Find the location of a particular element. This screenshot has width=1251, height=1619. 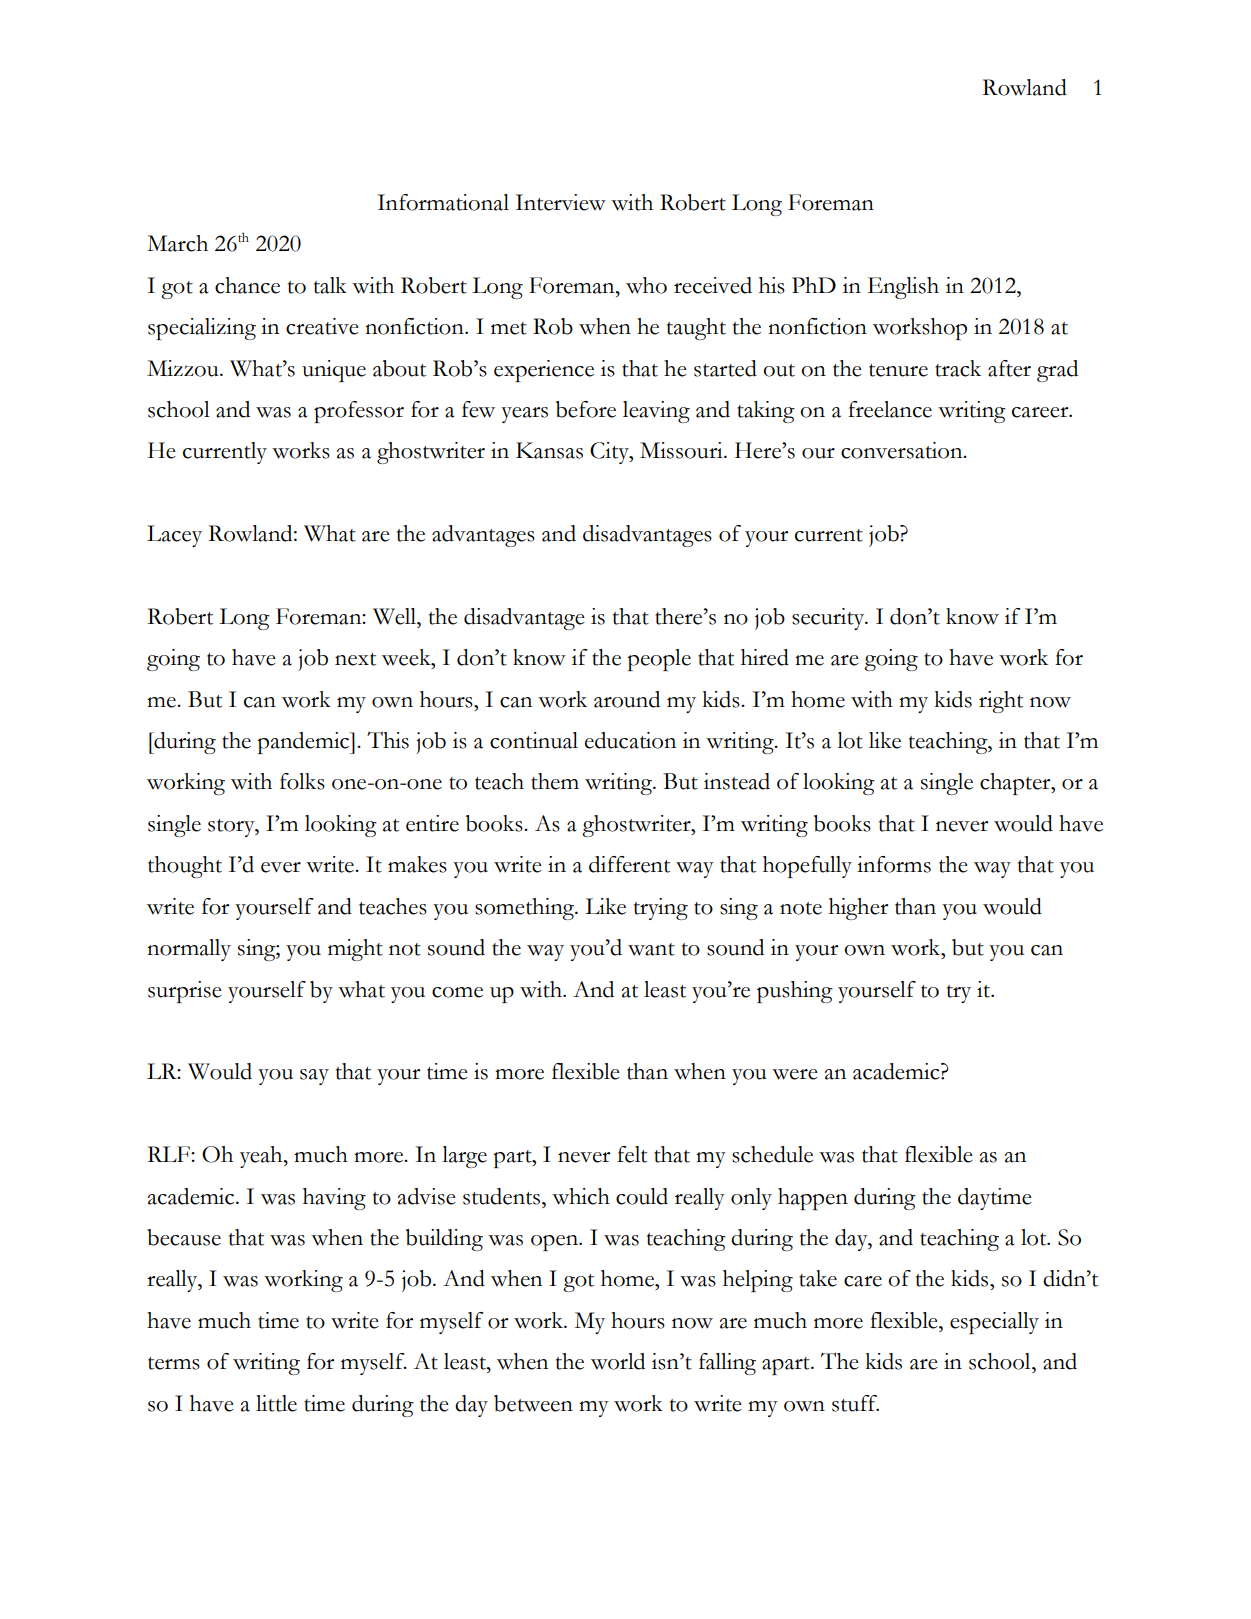

City is located at coordinates (610, 453).
